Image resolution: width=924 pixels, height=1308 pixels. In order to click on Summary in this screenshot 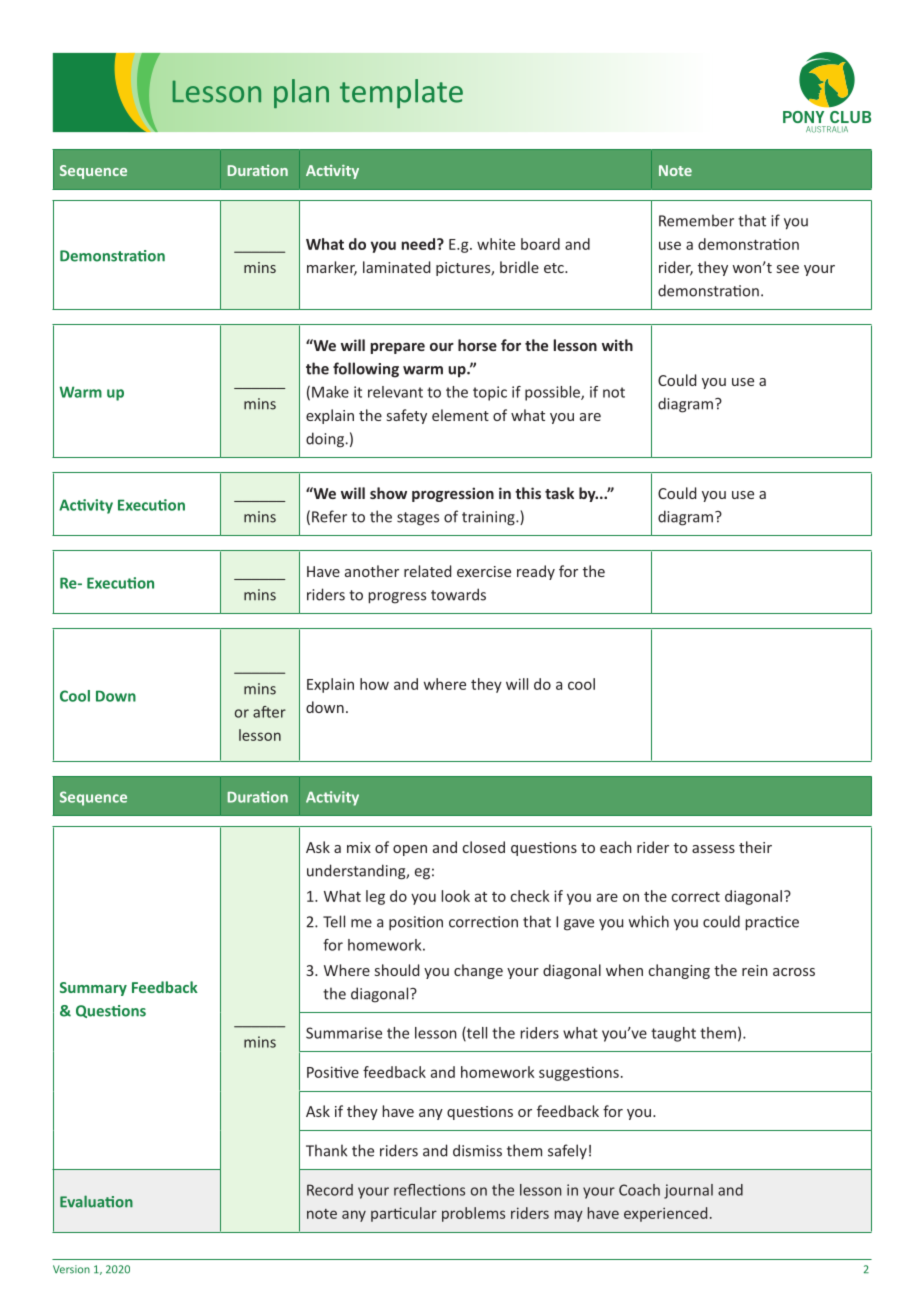, I will do `click(93, 989)`.
